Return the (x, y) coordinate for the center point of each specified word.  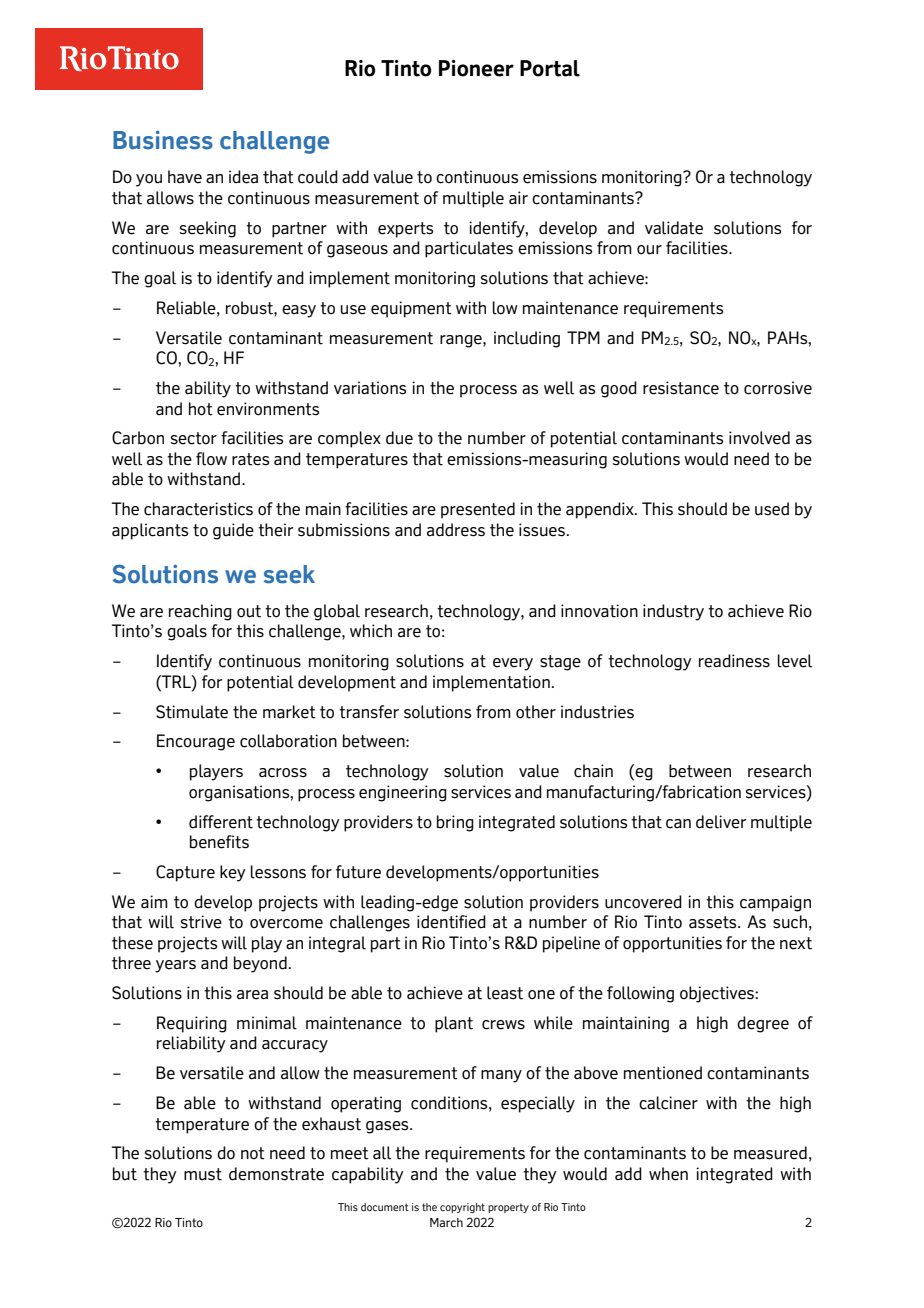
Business (163, 140)
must (203, 1174)
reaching (200, 612)
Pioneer (476, 68)
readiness (734, 661)
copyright (462, 1208)
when (668, 1174)
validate (674, 228)
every (513, 664)
